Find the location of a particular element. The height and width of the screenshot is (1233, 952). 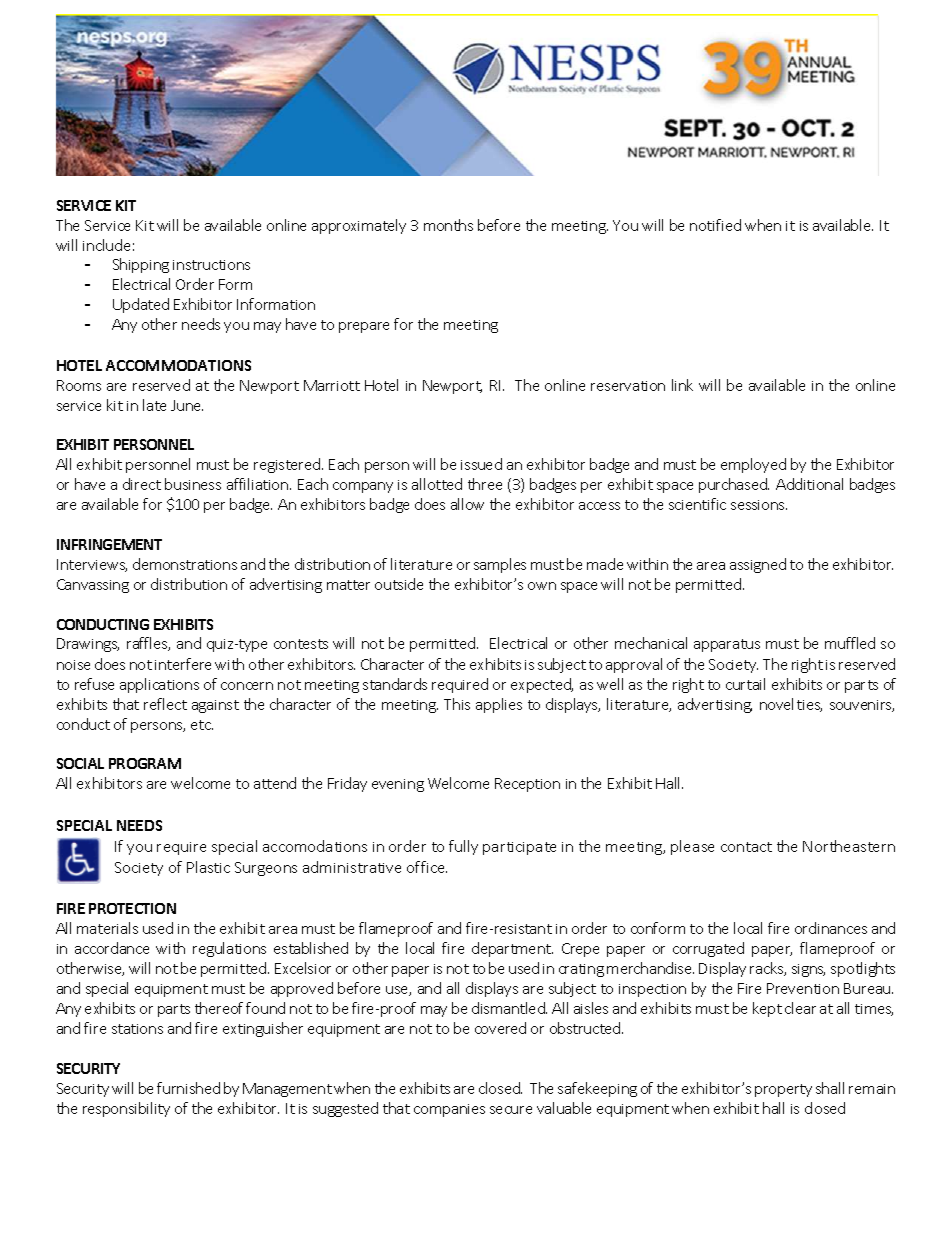

interfere is located at coordinates (183, 664).
